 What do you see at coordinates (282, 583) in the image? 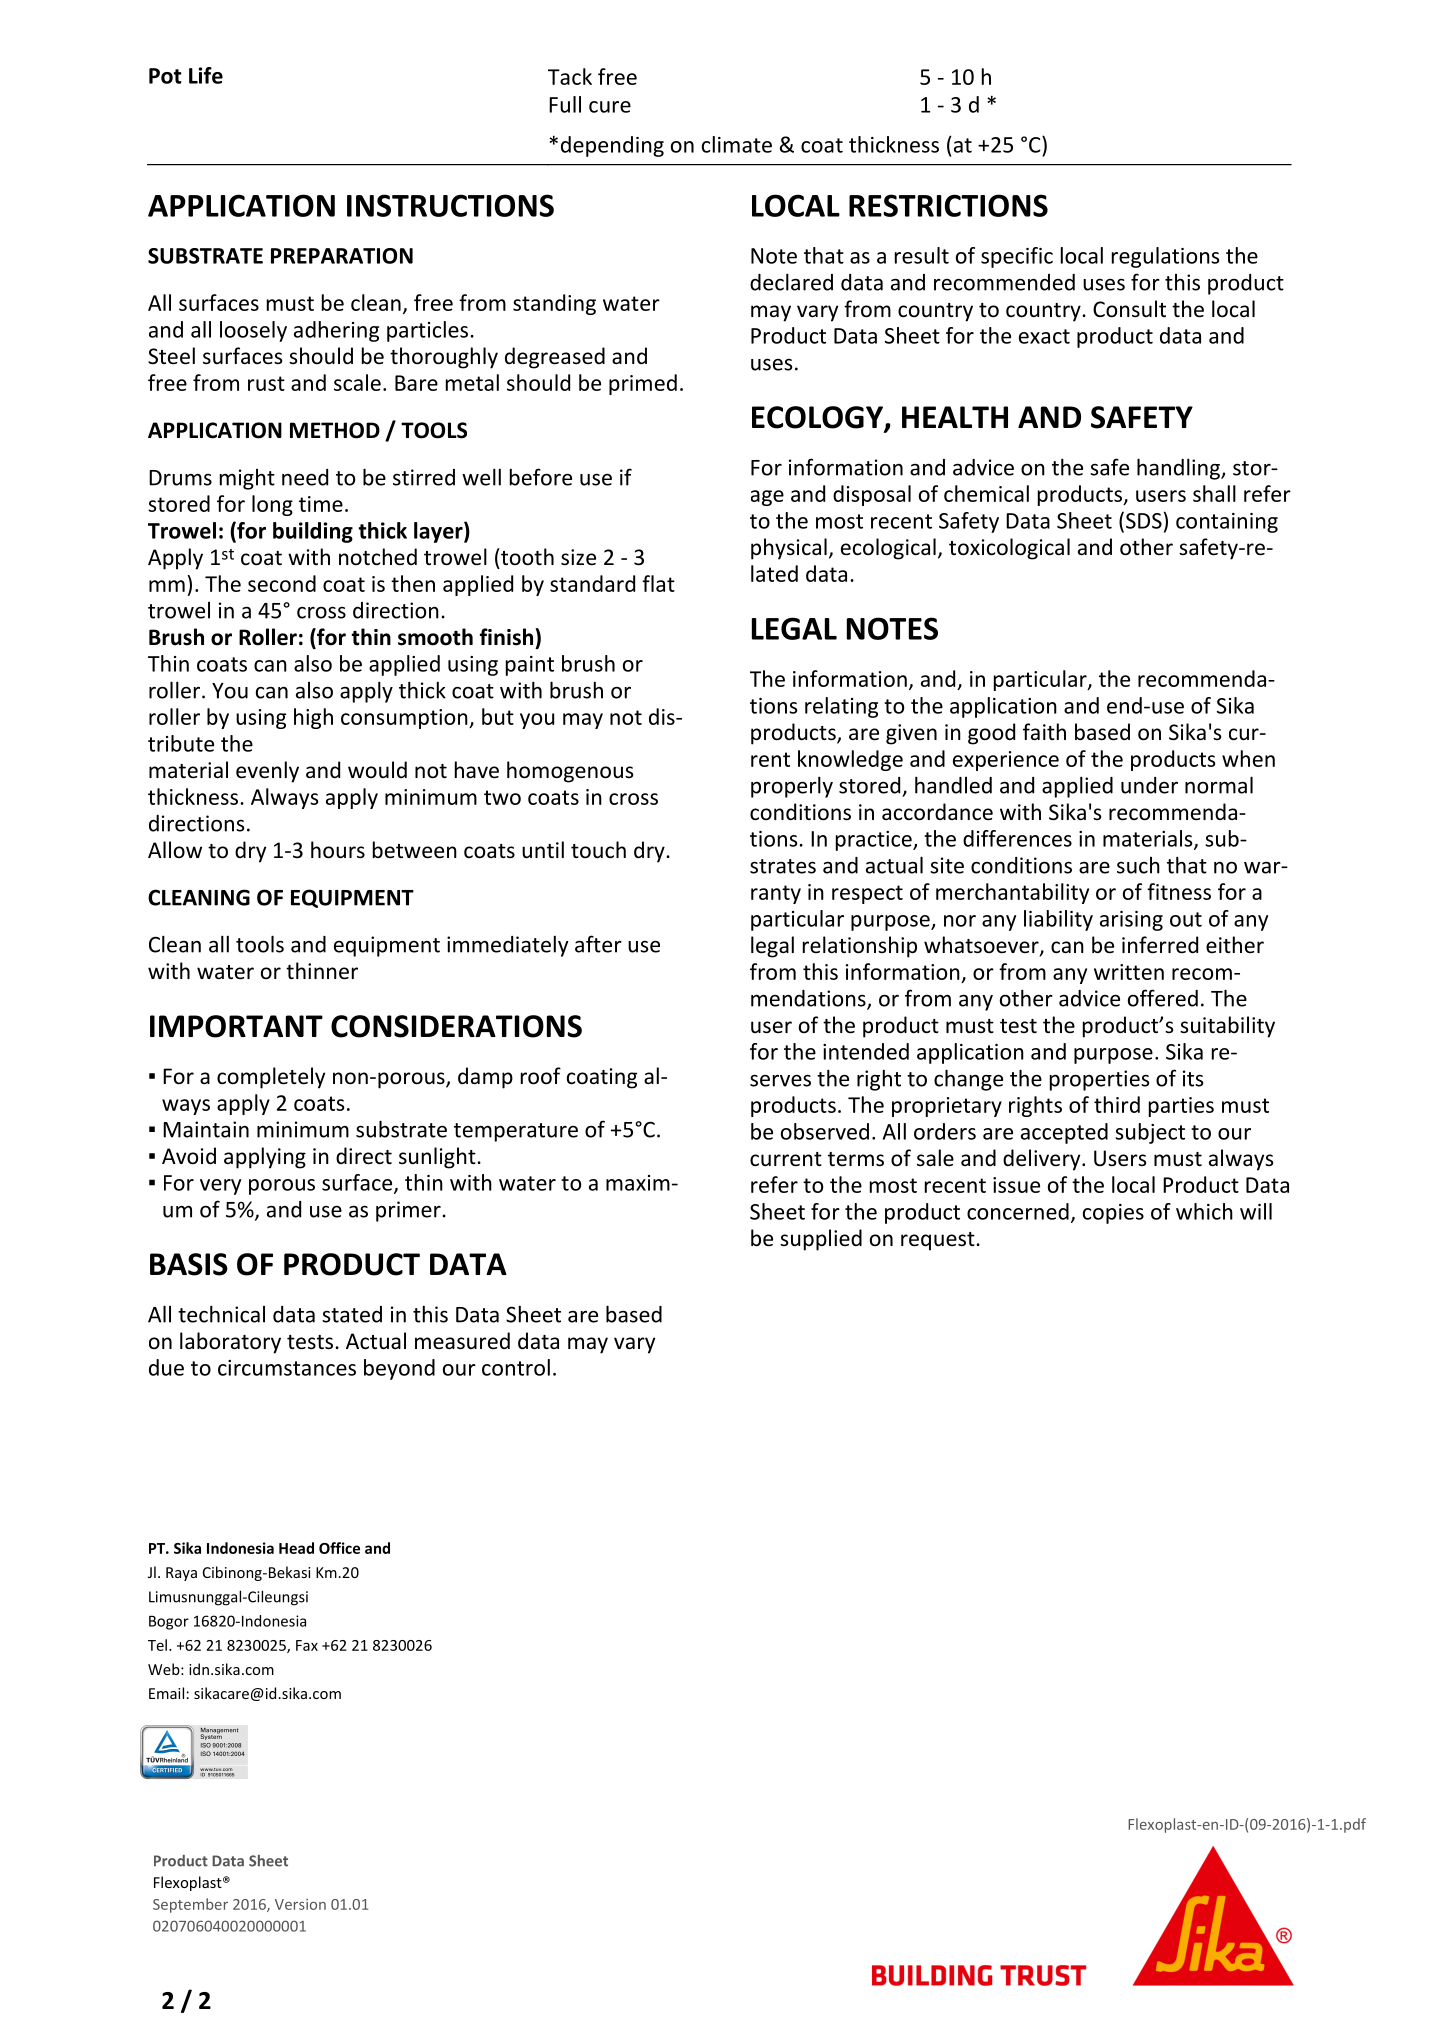
I see `second` at bounding box center [282, 583].
